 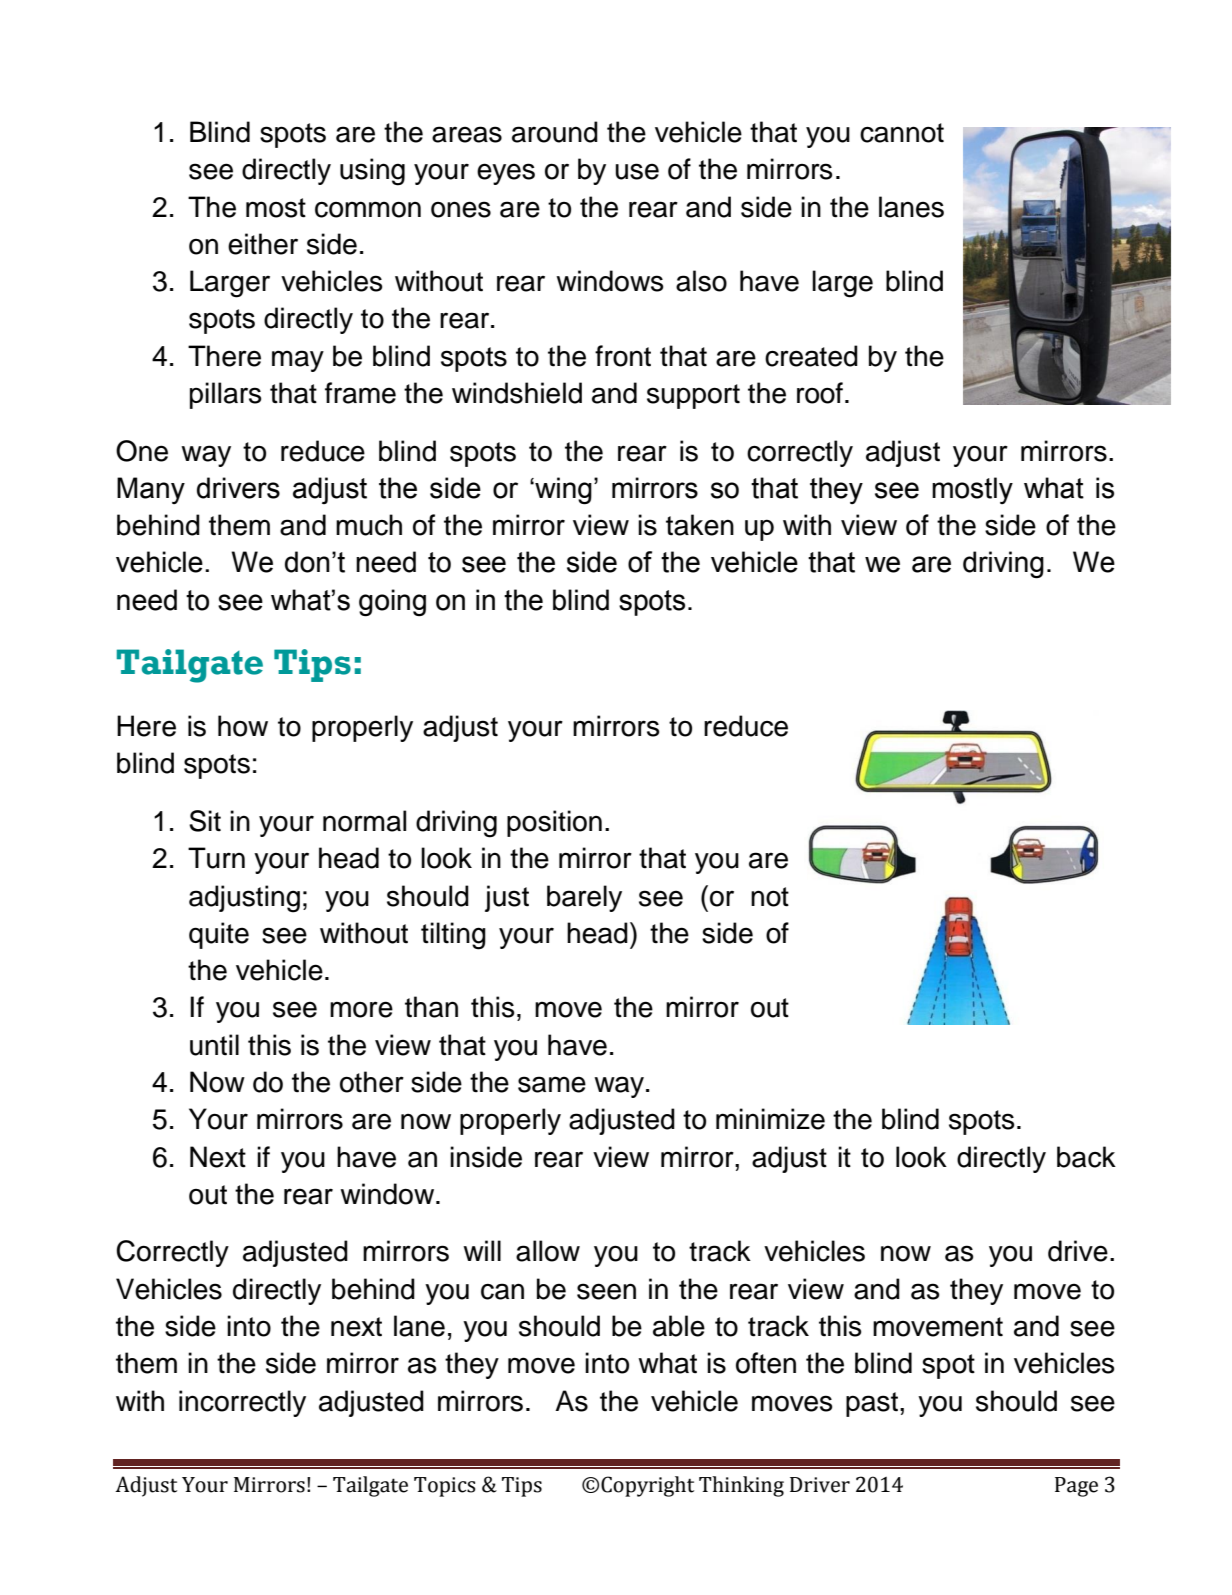 What do you see at coordinates (263, 244) in the document?
I see `either` at bounding box center [263, 244].
